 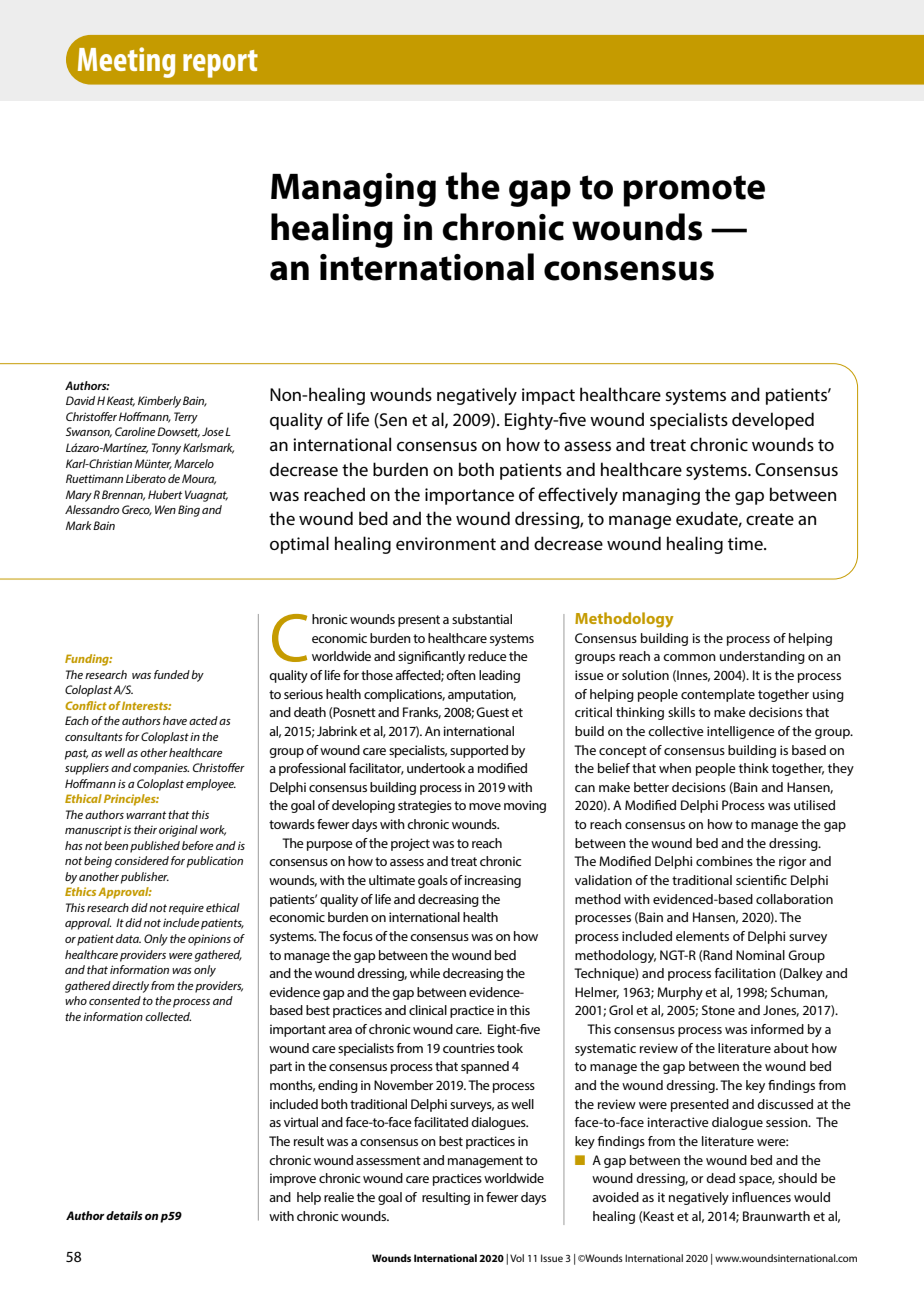 What do you see at coordinates (773, 421) in the screenshot?
I see `developed` at bounding box center [773, 421].
